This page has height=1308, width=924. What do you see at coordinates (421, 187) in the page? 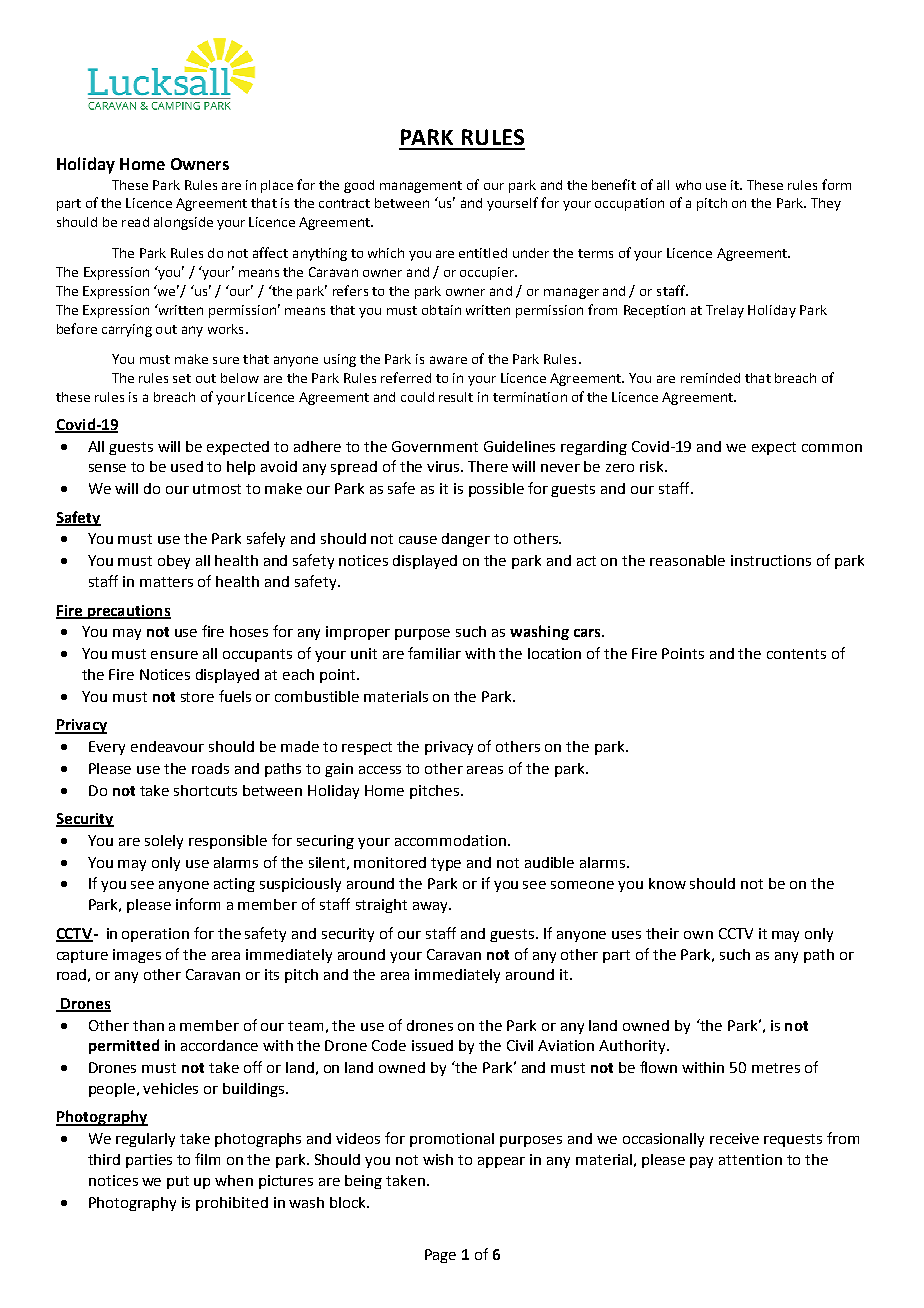
I see `management` at bounding box center [421, 187].
